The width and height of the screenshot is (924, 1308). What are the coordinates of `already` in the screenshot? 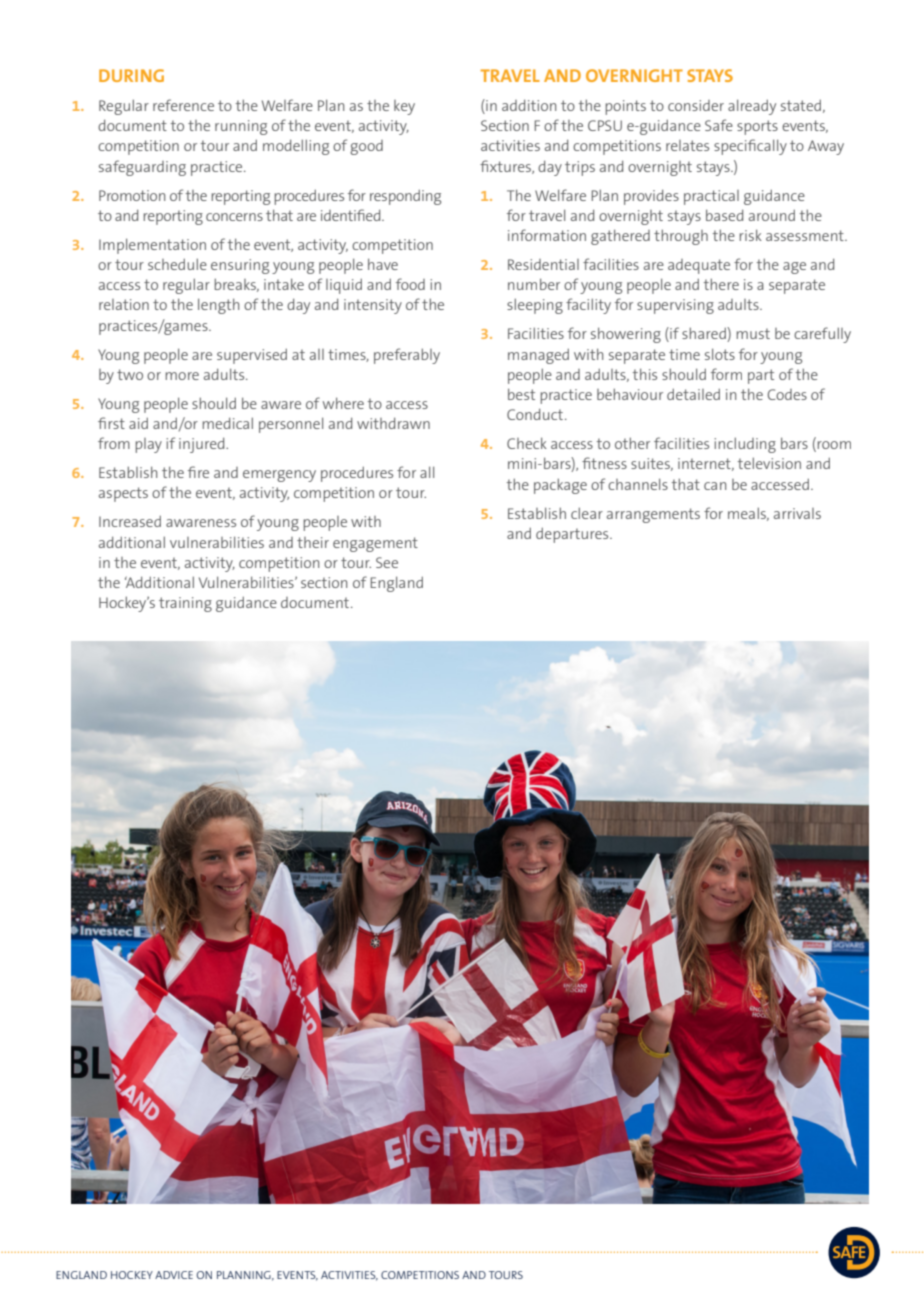 It's located at (752, 107).
